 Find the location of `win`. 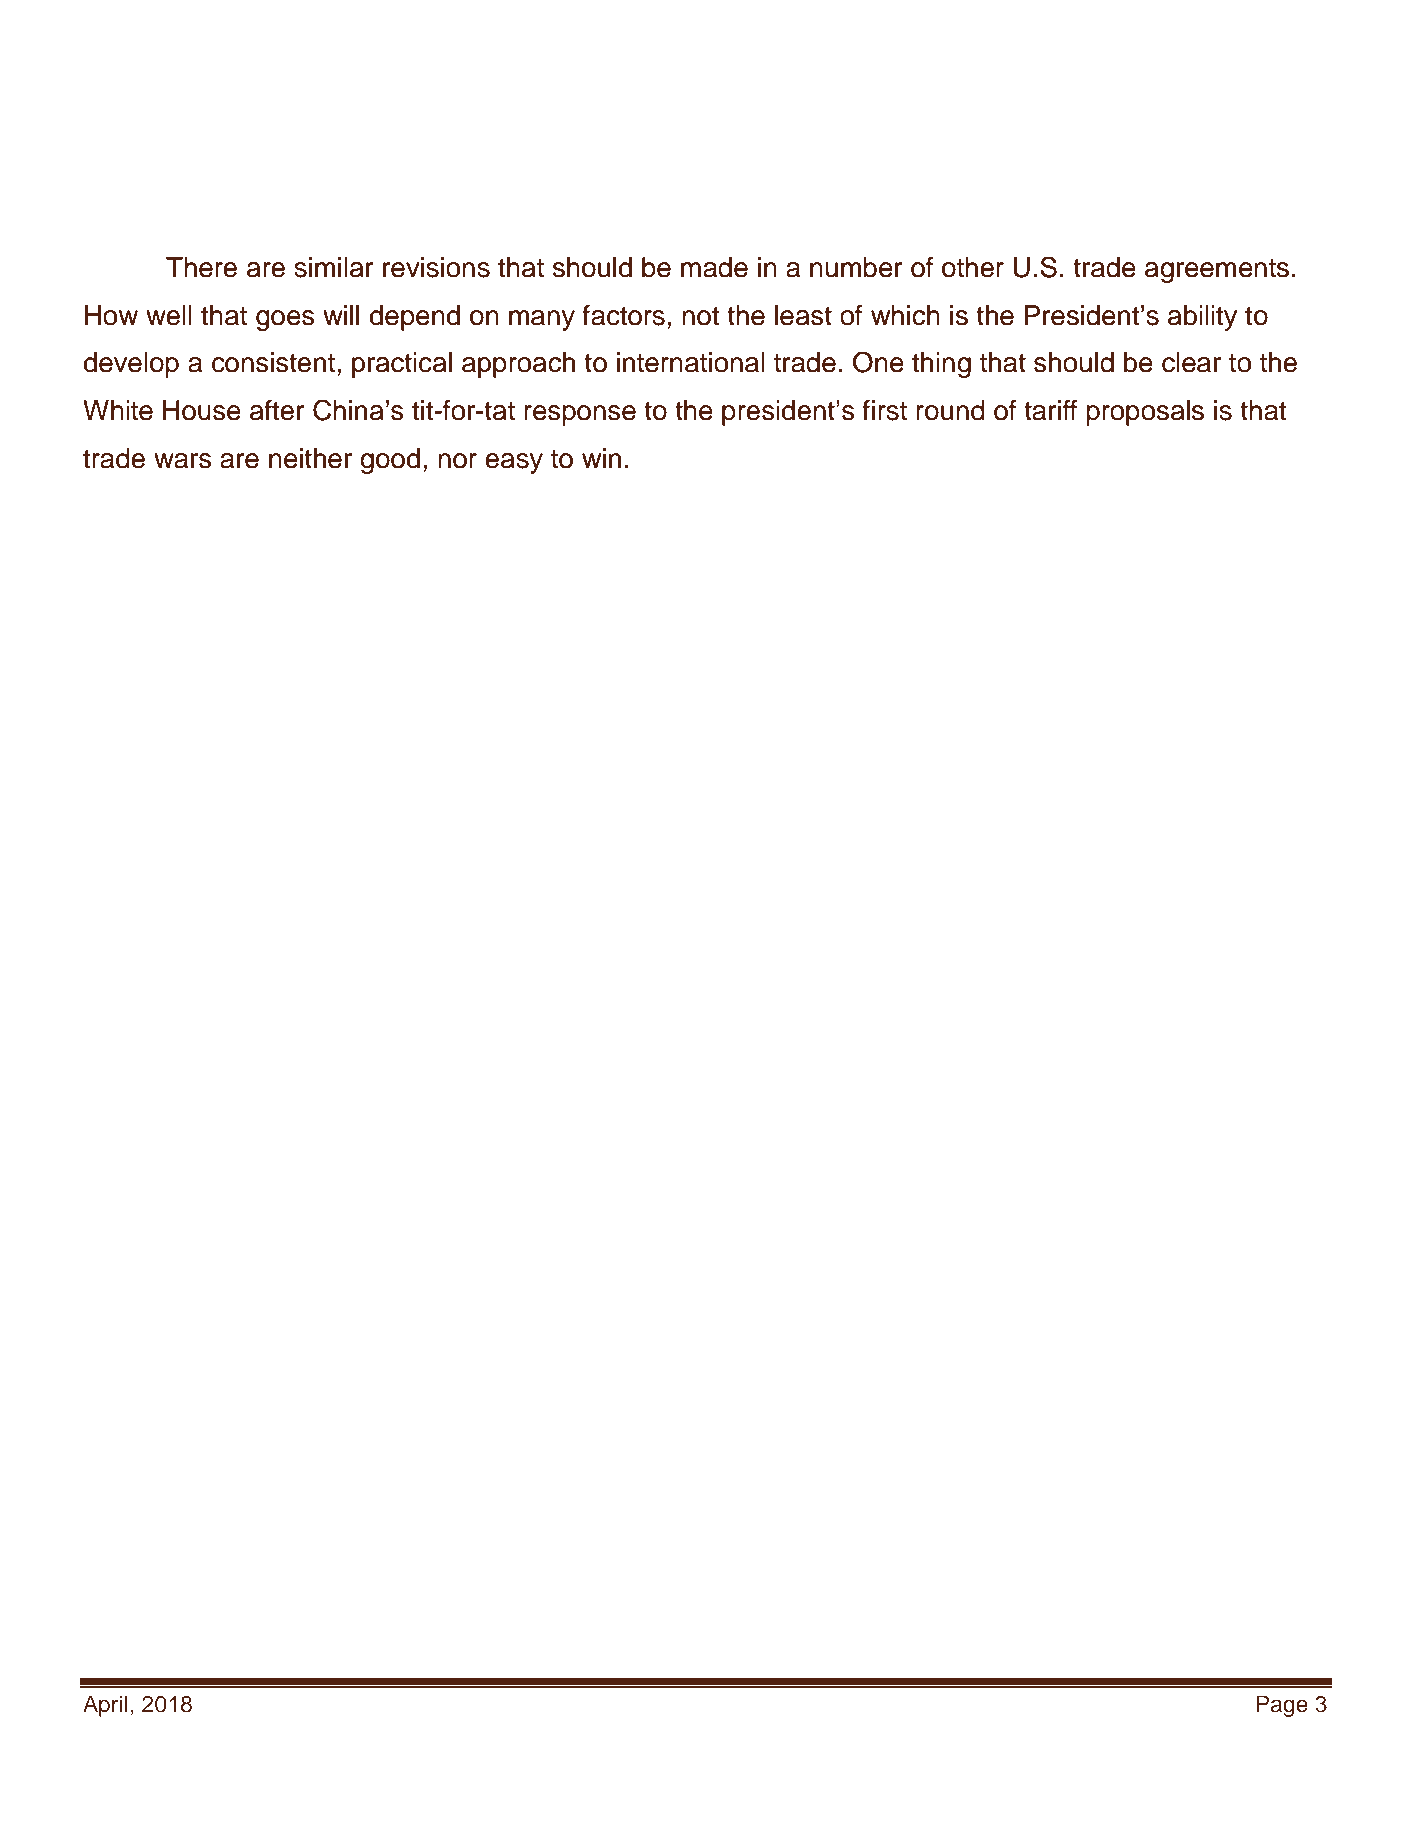

win is located at coordinates (601, 458).
